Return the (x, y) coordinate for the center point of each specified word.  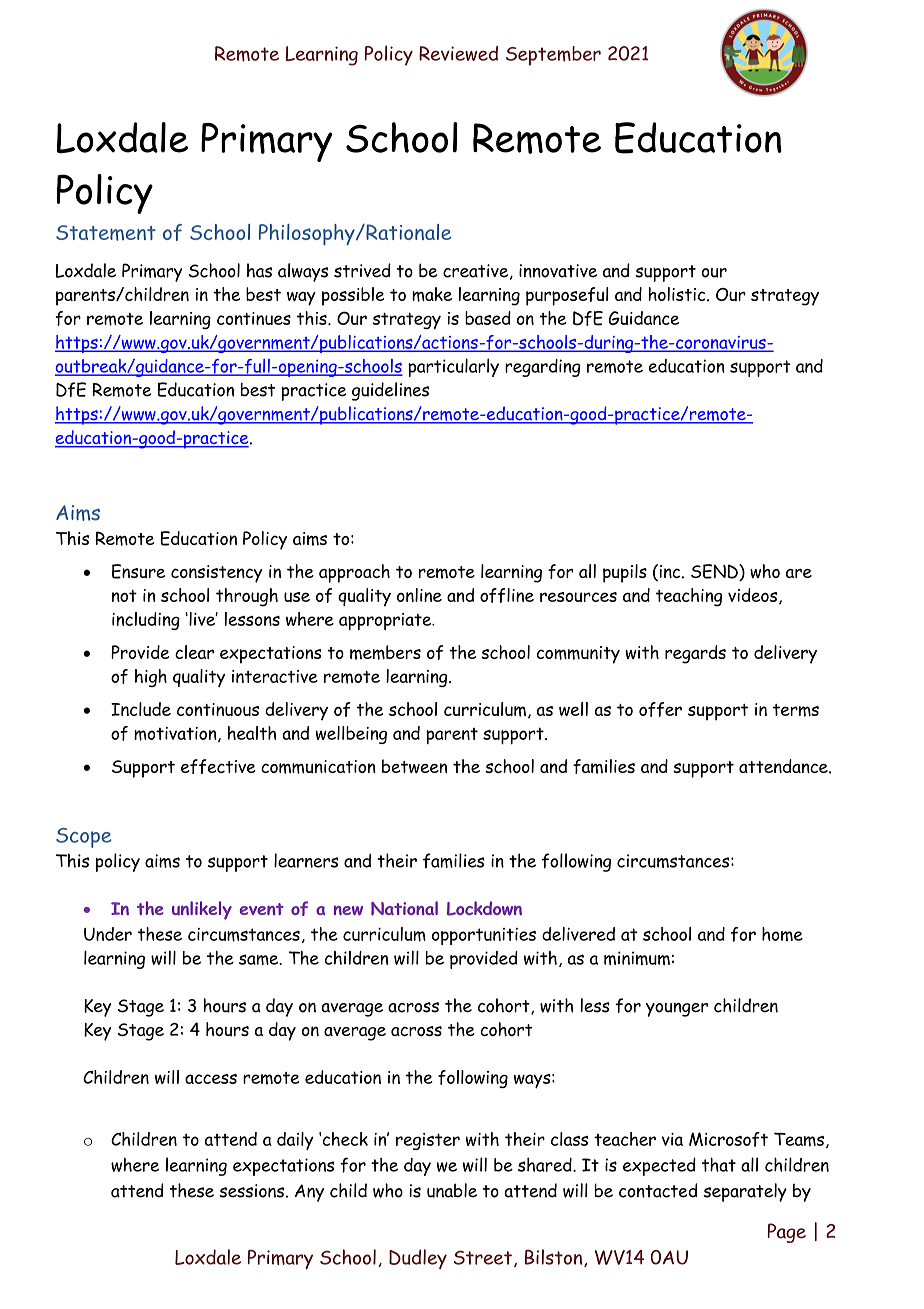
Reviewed (458, 53)
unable (452, 1190)
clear (194, 652)
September (553, 56)
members (385, 652)
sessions (251, 1191)
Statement (106, 233)
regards (695, 654)
